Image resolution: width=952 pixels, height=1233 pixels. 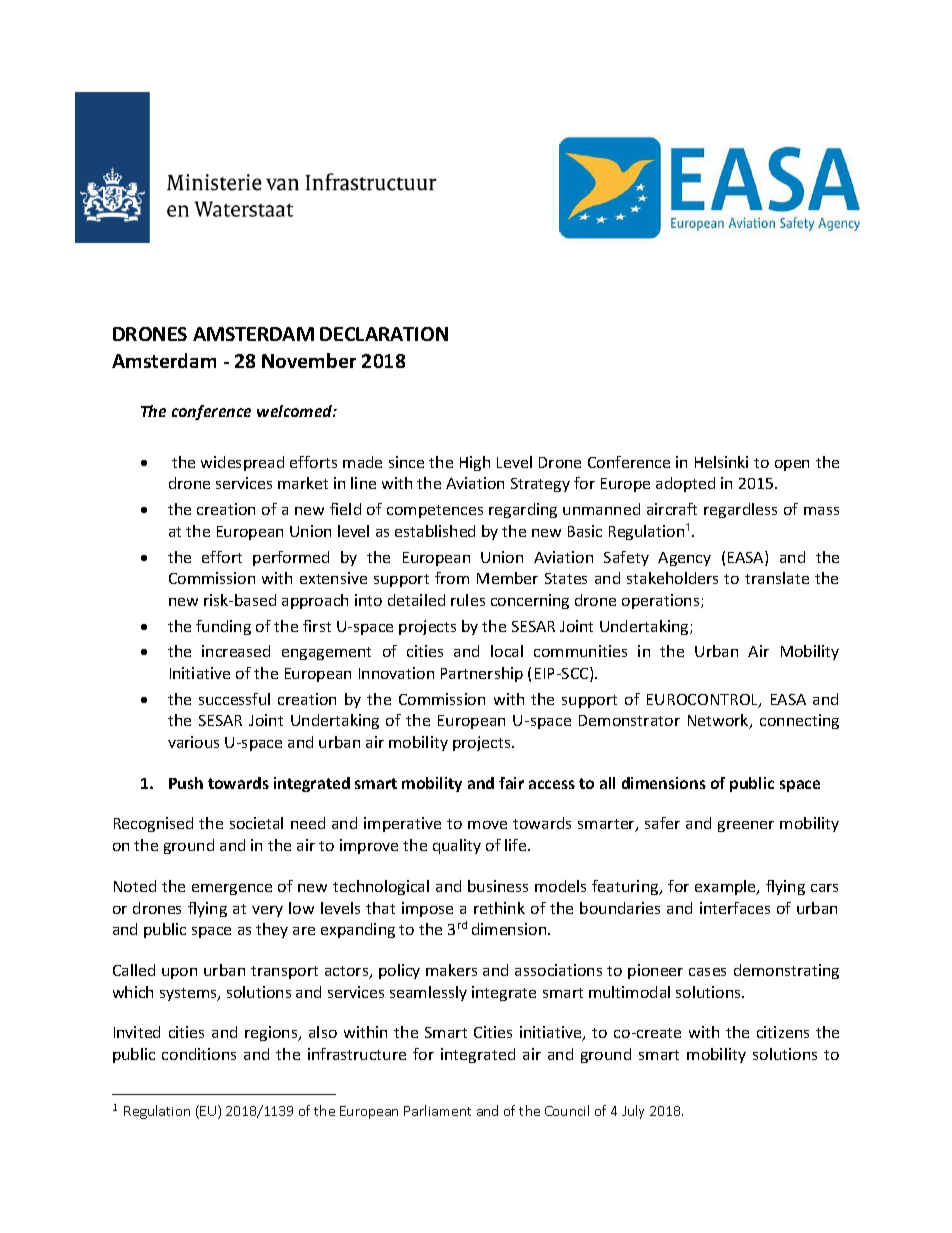 I want to click on conditions, so click(x=199, y=1054).
